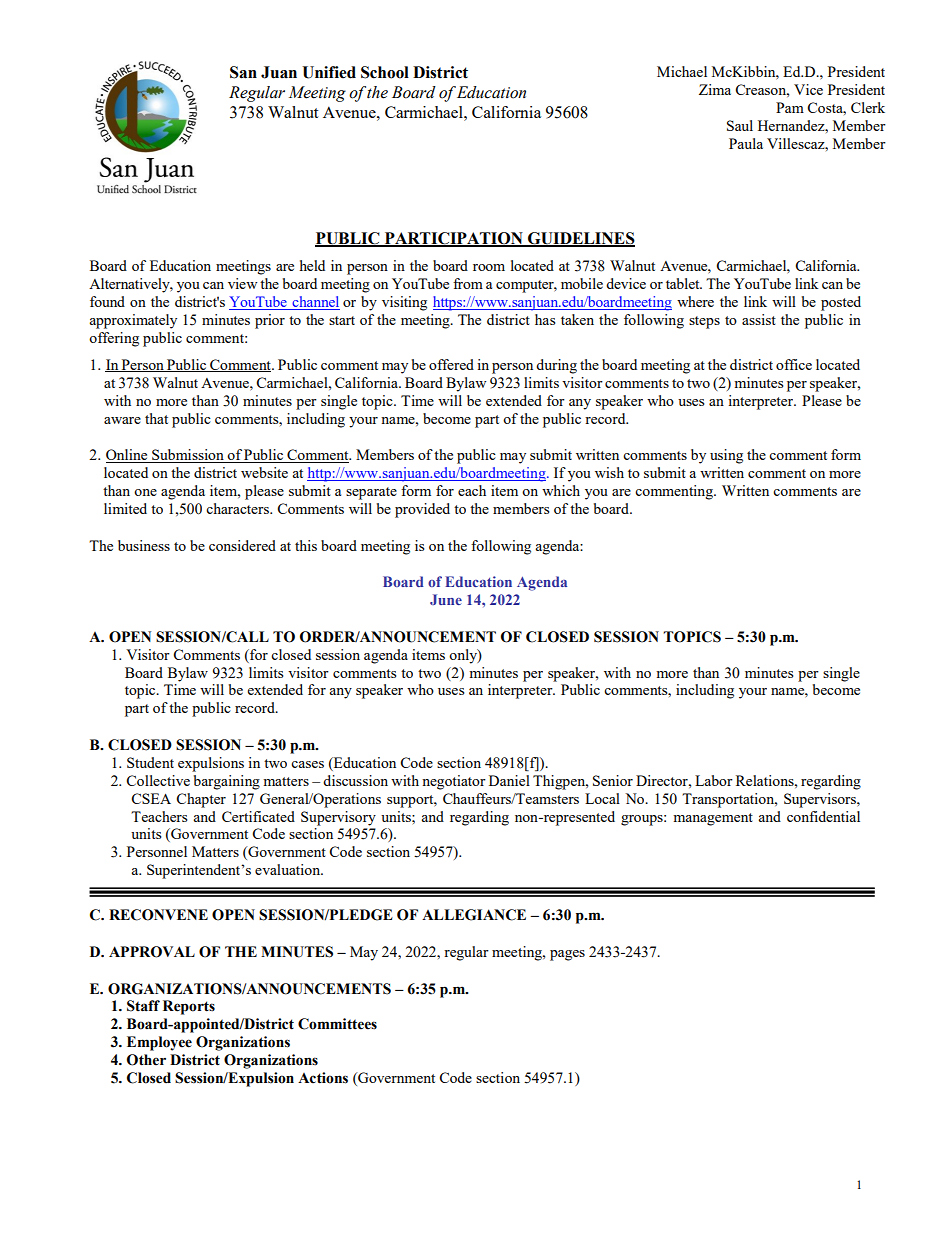 This document has height=1233, width=952. What do you see at coordinates (156, 418) in the document?
I see `that` at bounding box center [156, 418].
